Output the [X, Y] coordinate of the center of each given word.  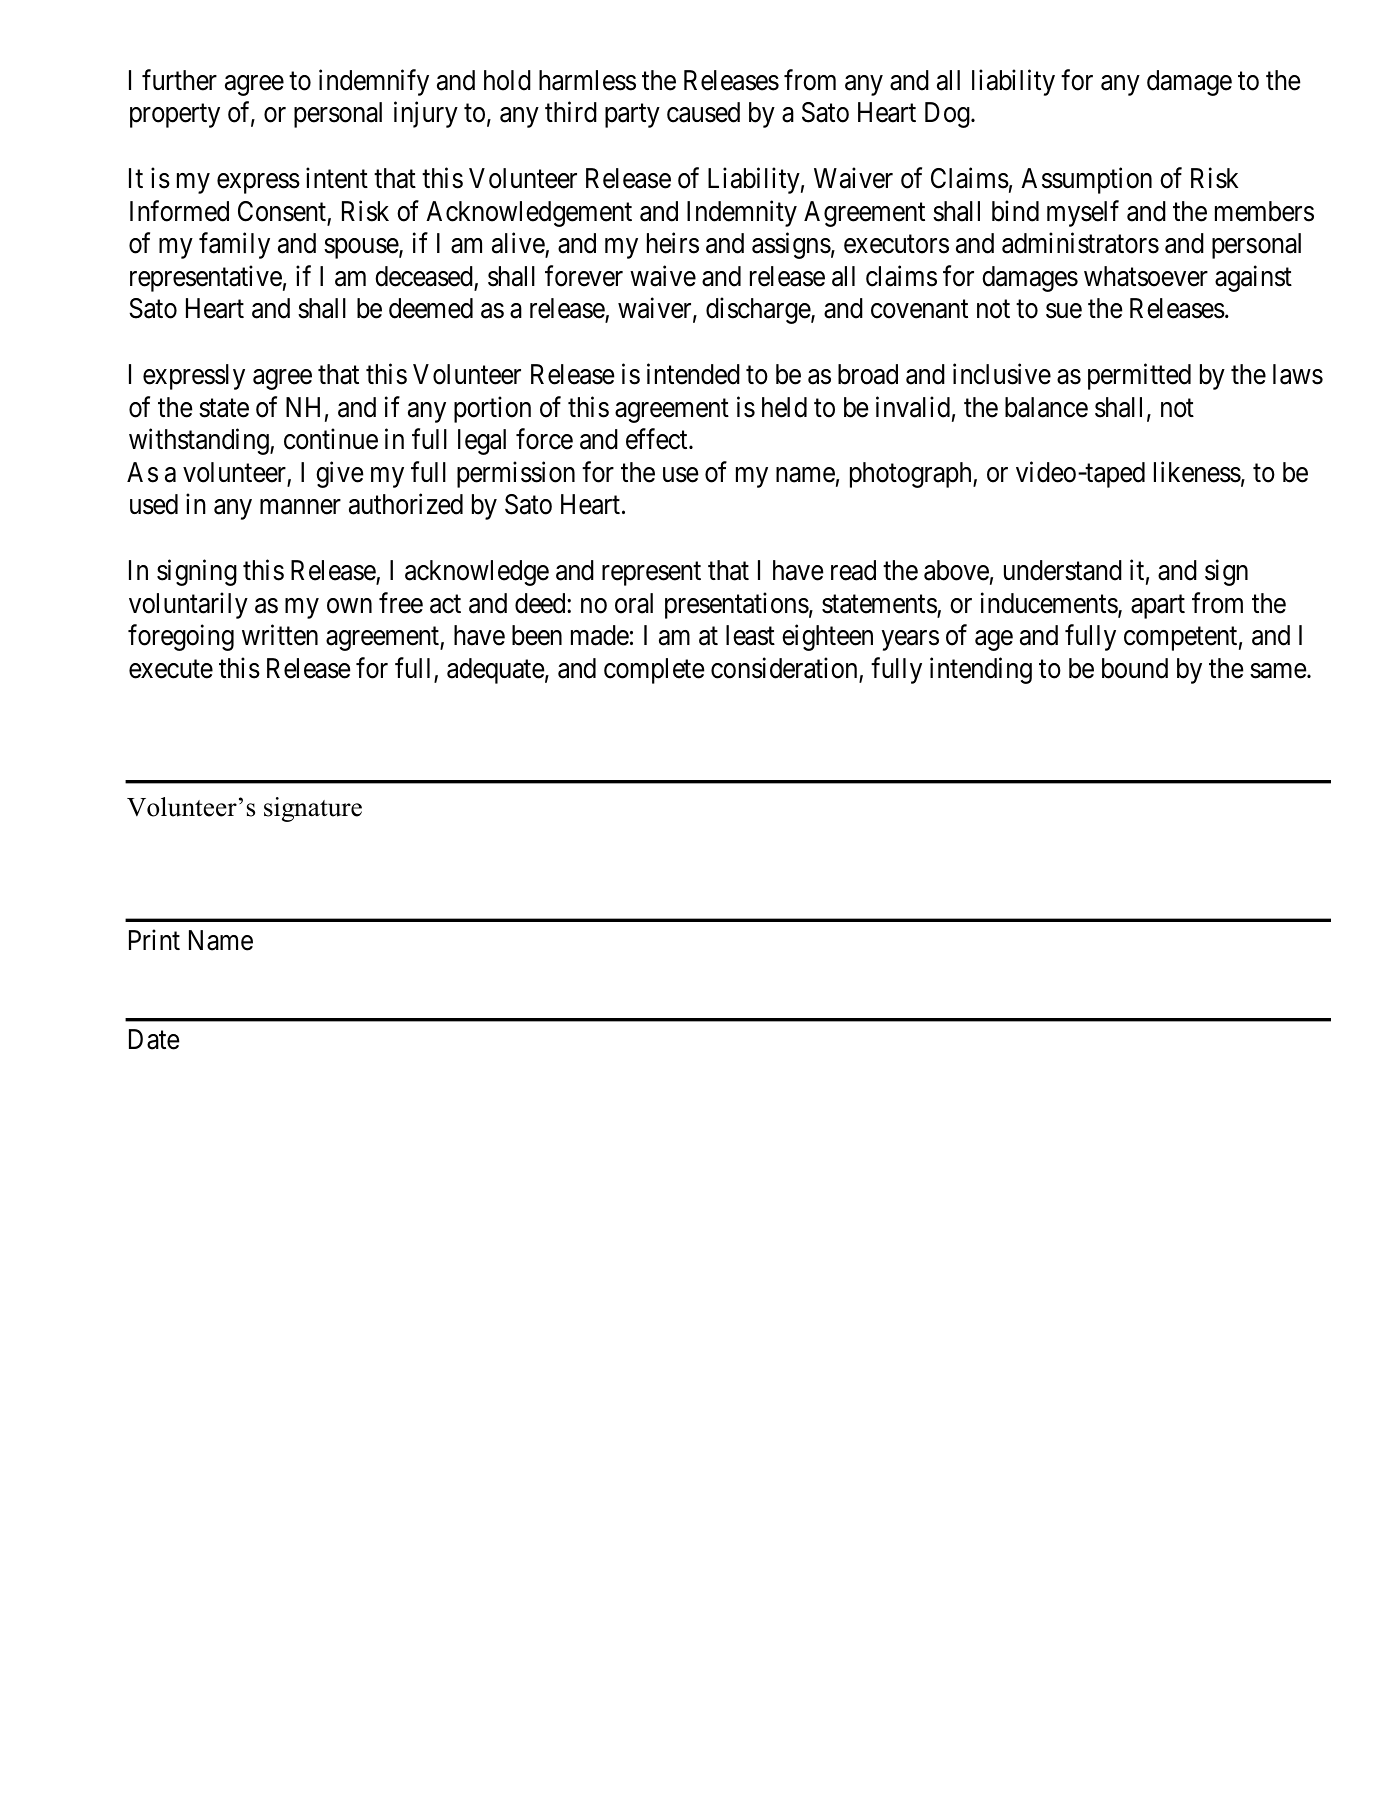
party [632, 116]
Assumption [1086, 181]
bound [1135, 668]
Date [154, 1039]
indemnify [374, 82]
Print [154, 939]
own [349, 606]
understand [1063, 570]
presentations [737, 605]
